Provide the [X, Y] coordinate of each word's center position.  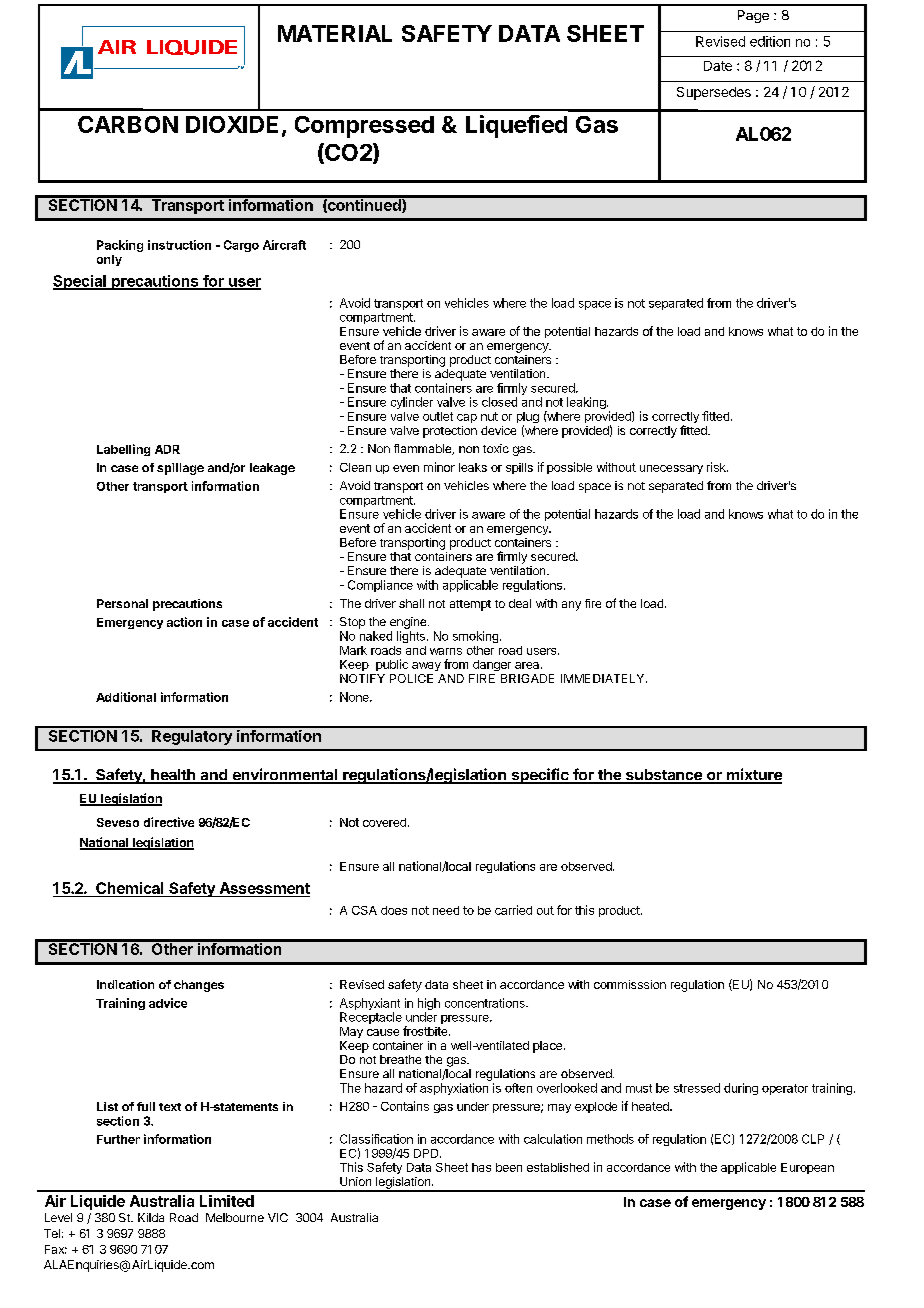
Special [80, 282]
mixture [753, 775]
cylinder [412, 403]
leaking [587, 403]
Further [118, 1139]
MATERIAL [335, 33]
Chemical [130, 889]
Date [718, 66]
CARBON [128, 124]
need [446, 910]
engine [409, 624]
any [571, 606]
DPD [427, 1153]
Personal [122, 603]
